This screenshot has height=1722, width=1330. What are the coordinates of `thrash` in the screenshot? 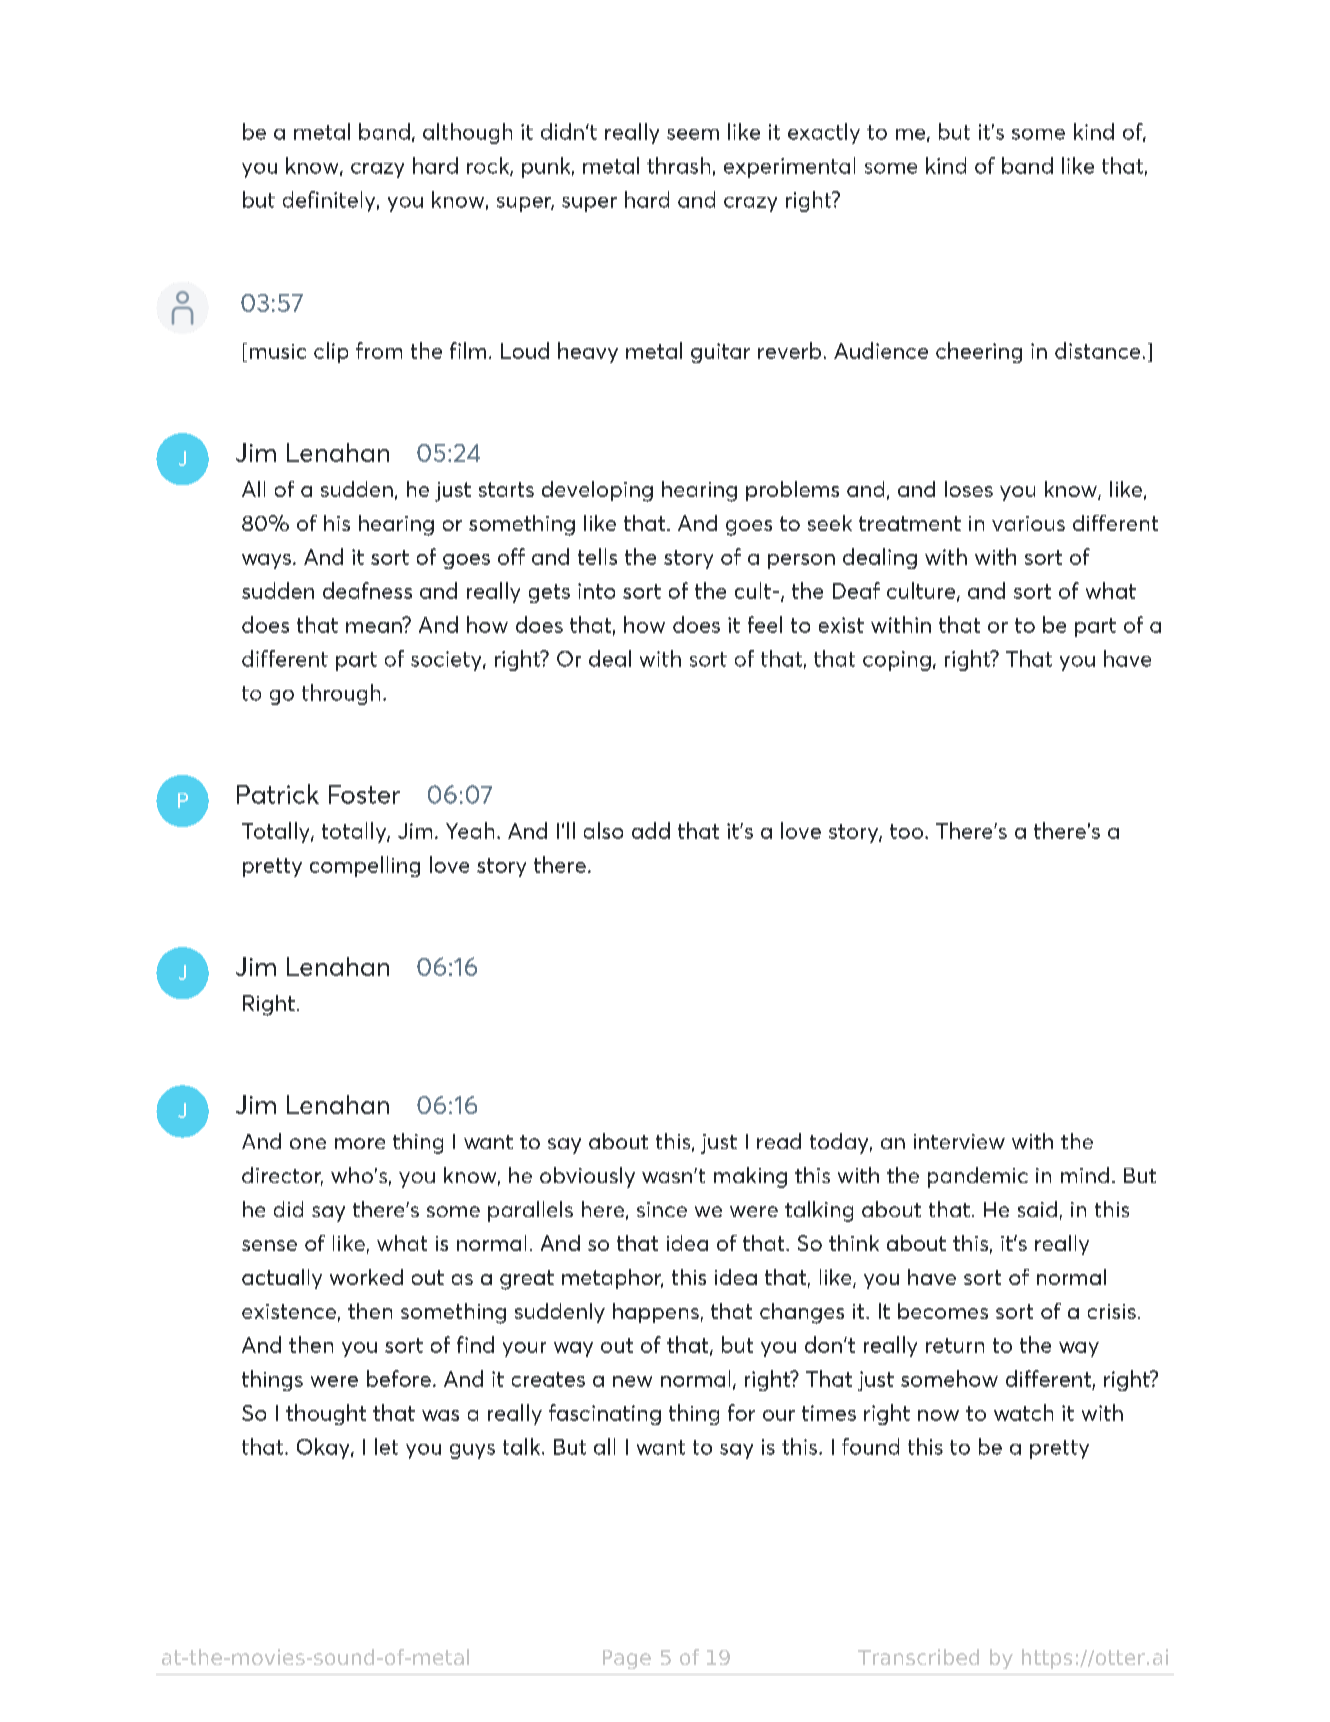 It's located at (678, 165).
